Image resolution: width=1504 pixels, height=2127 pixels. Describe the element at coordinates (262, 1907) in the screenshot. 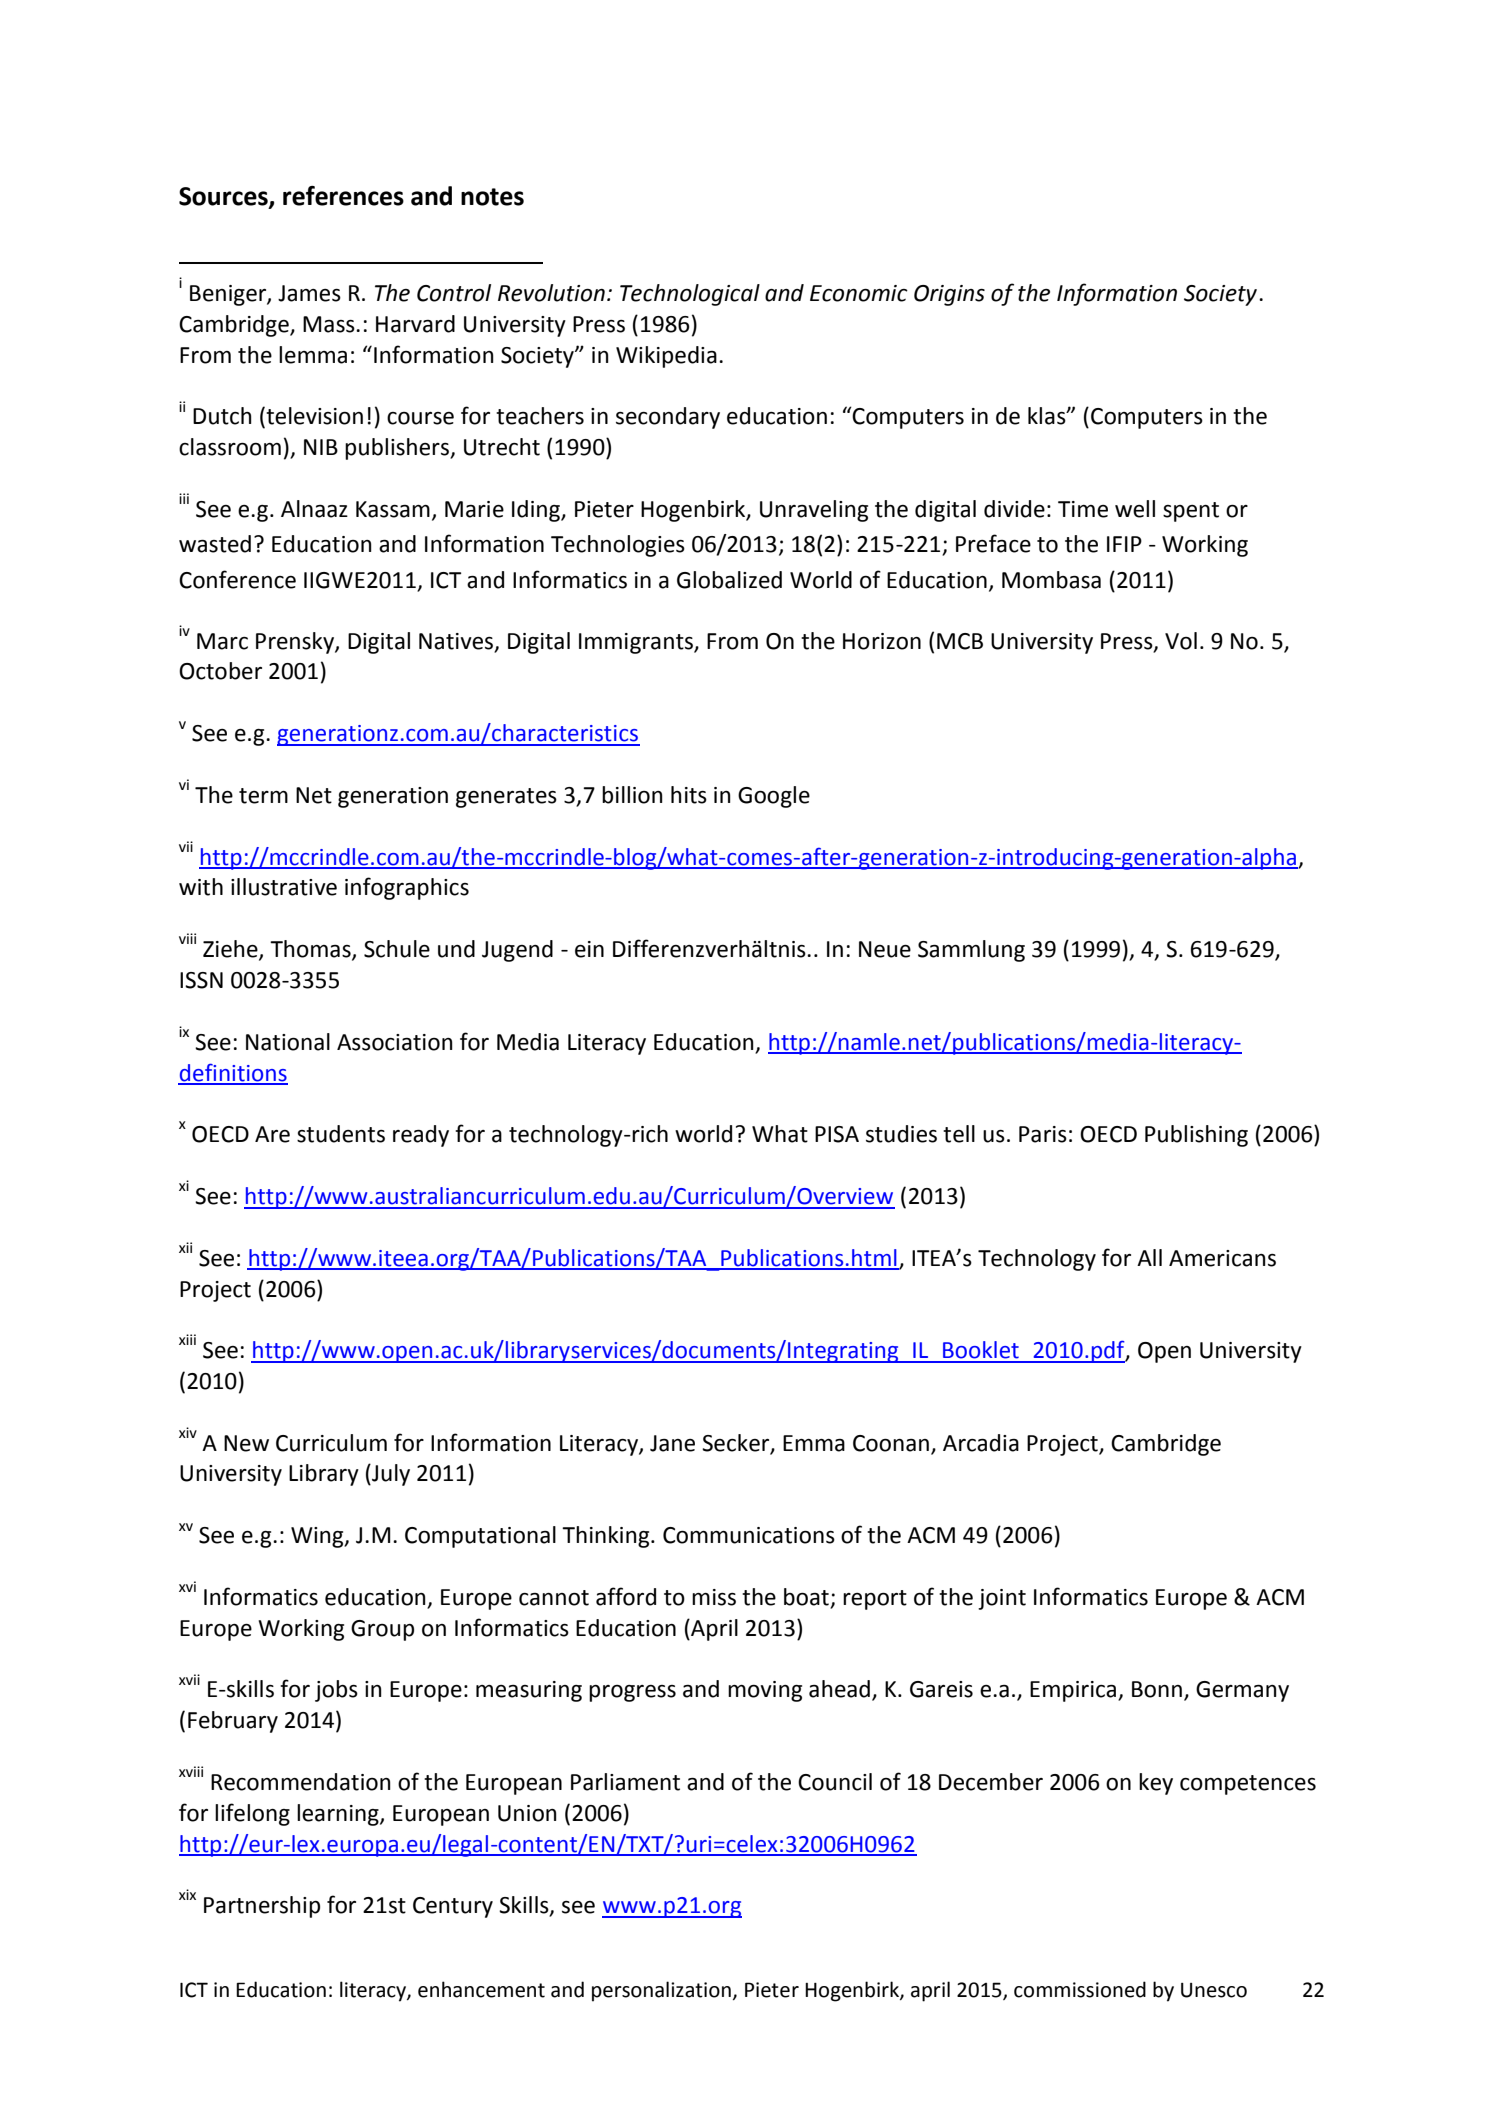

I see `Partnership` at that location.
